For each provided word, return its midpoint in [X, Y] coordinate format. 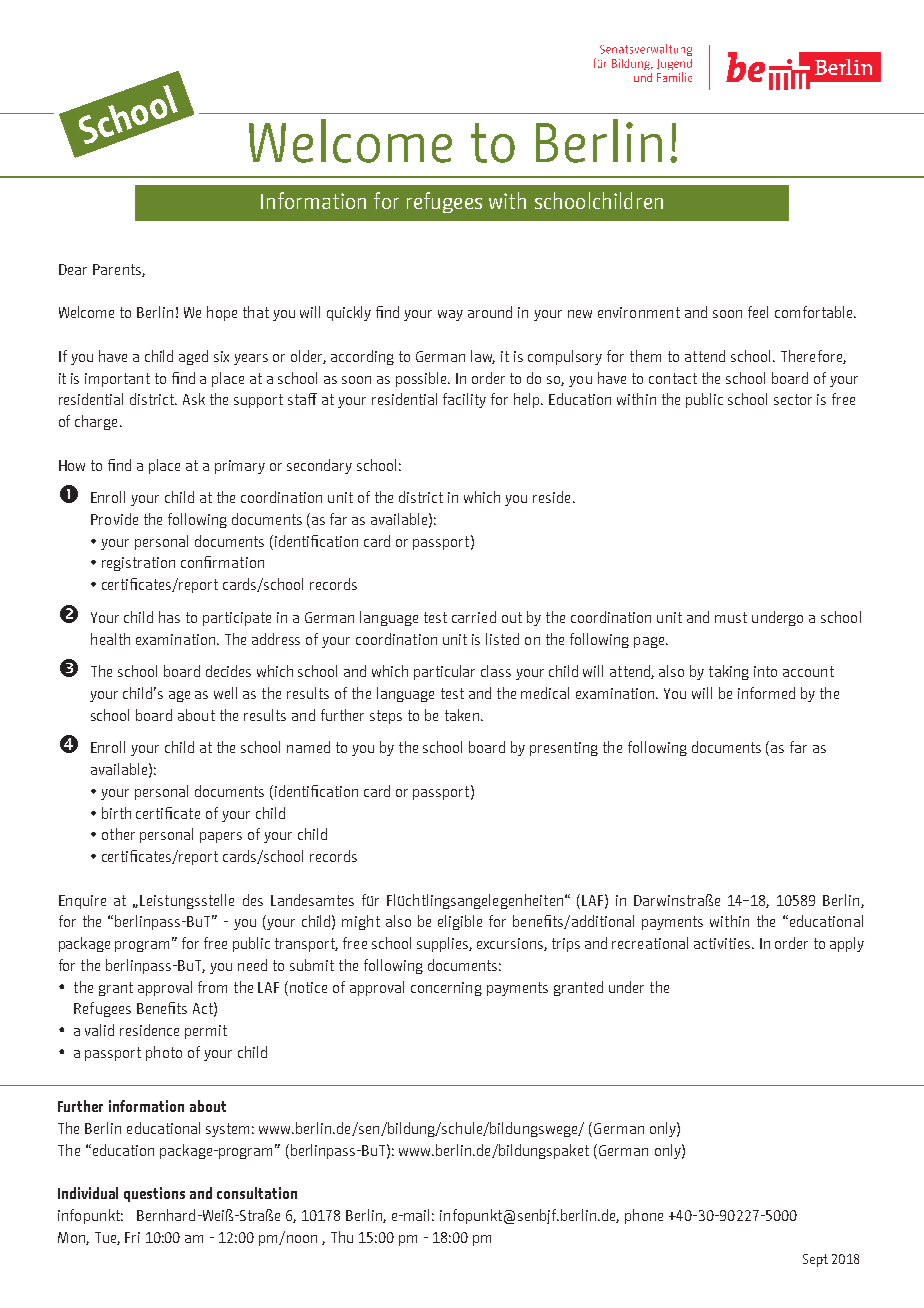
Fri [132, 1237]
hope [222, 313]
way [450, 315]
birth [116, 813]
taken [463, 715]
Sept [815, 1260]
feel [758, 312]
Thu [342, 1237]
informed [766, 693]
